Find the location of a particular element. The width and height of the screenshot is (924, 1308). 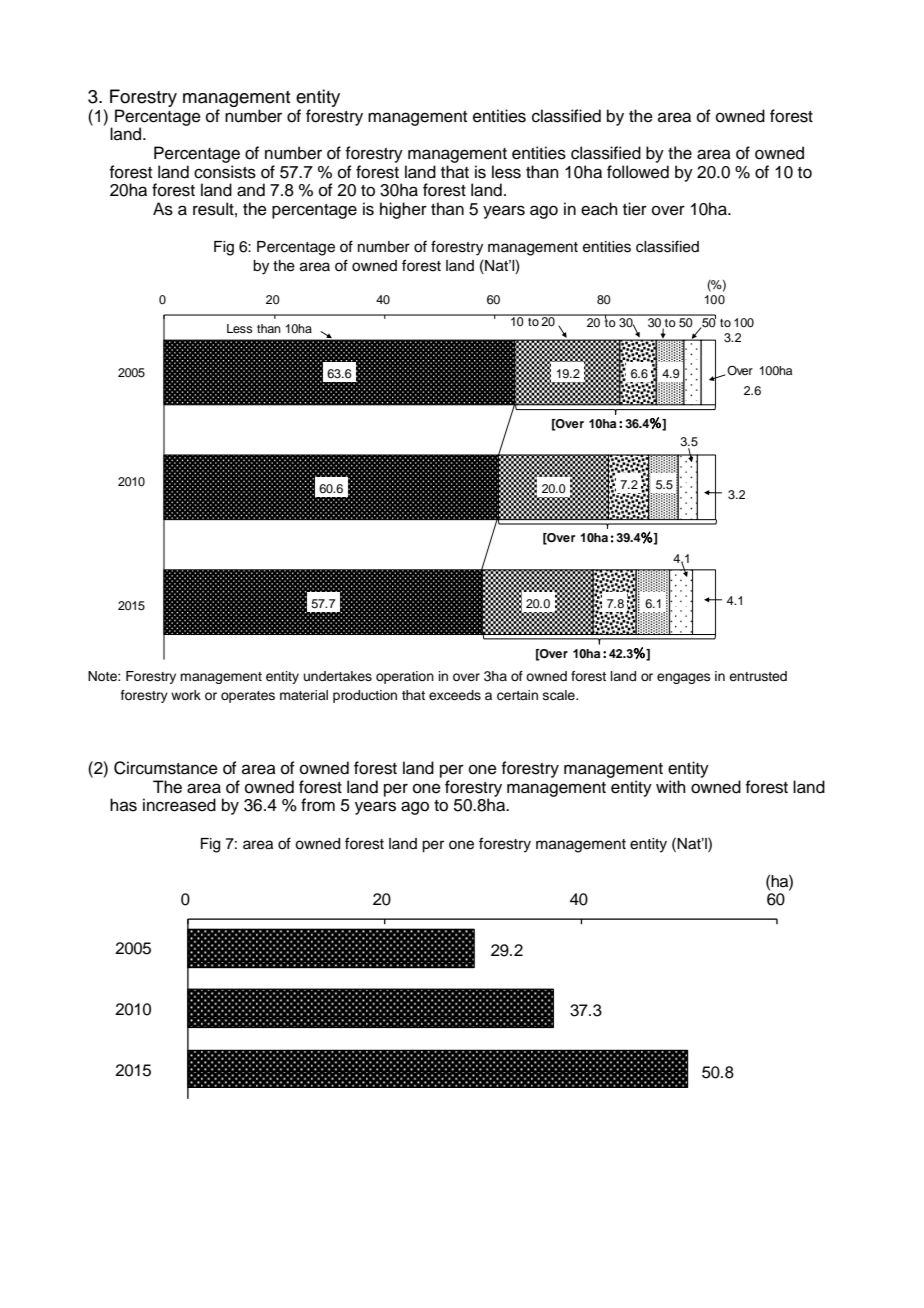

followed is located at coordinates (638, 172).
